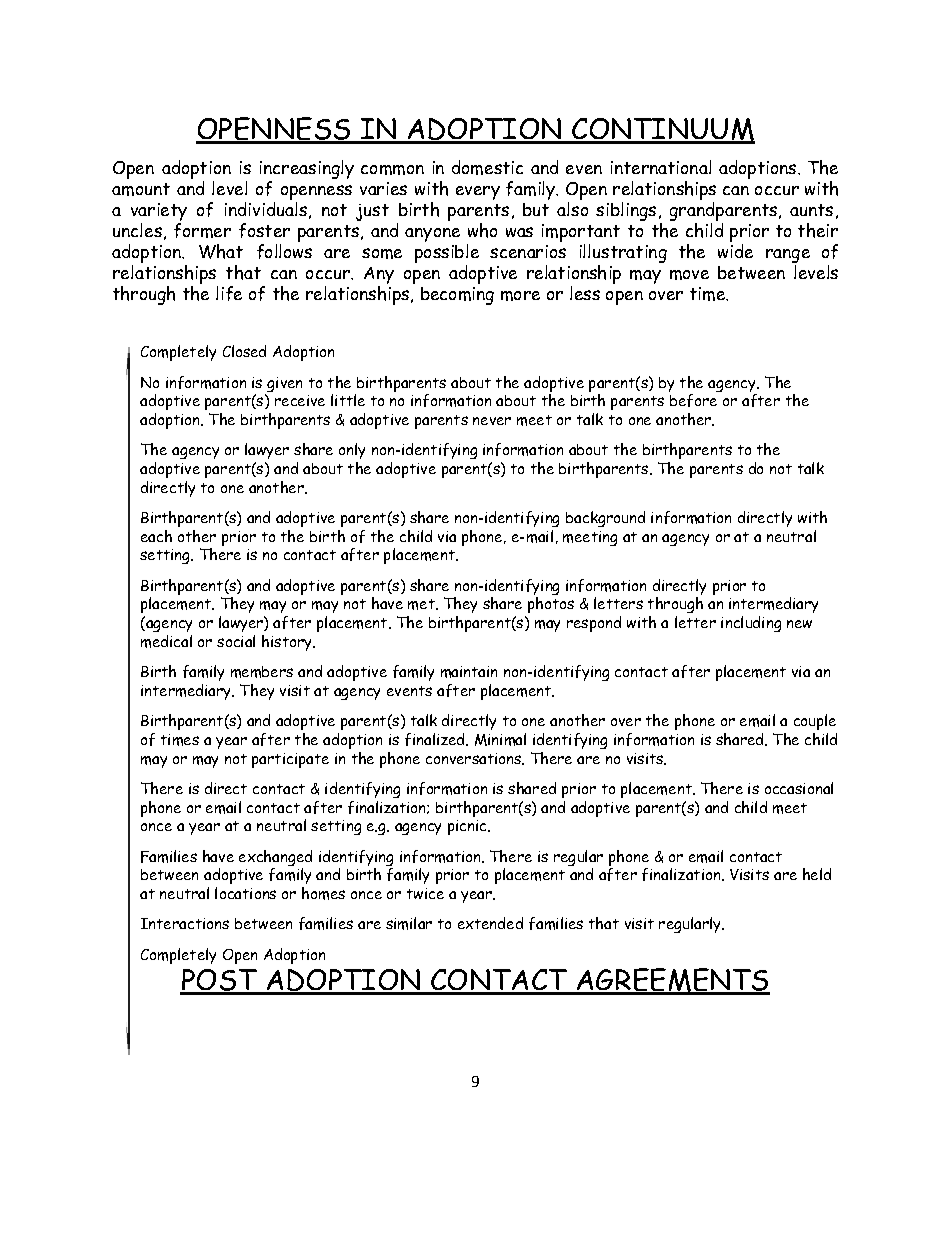  Describe the element at coordinates (661, 167) in the screenshot. I see `international` at that location.
